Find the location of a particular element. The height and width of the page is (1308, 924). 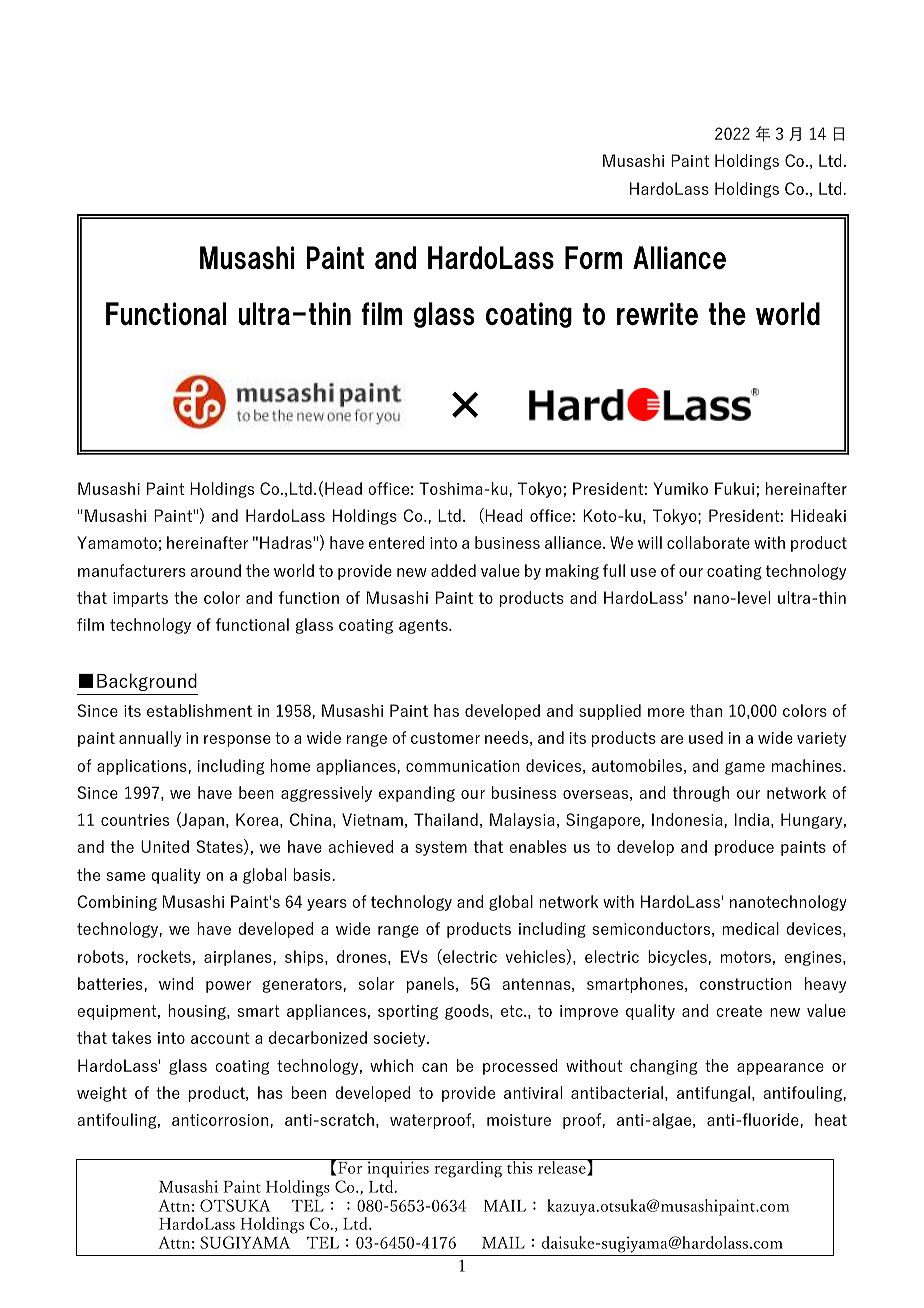

panels is located at coordinates (432, 985).
